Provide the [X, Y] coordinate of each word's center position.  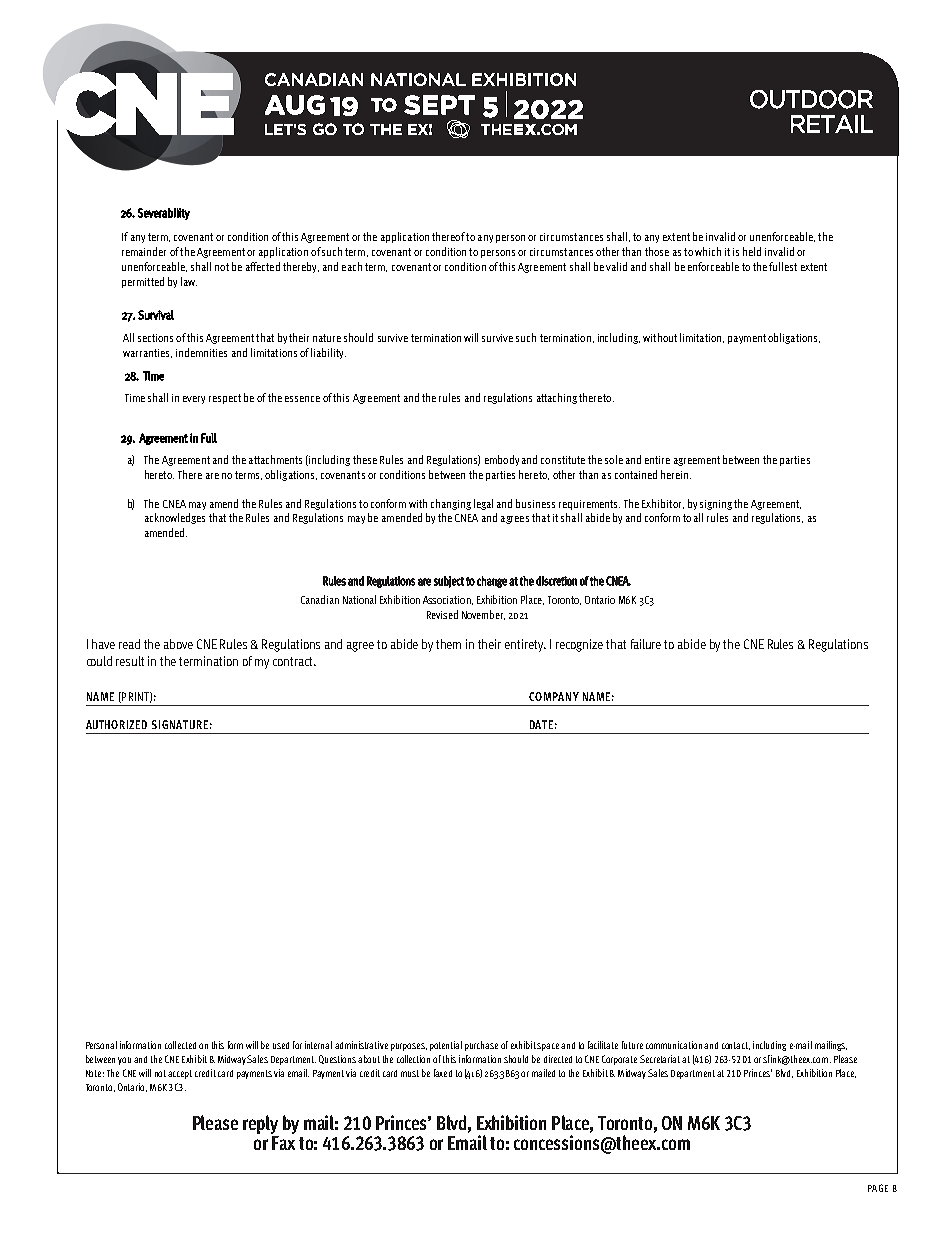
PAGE [878, 1188]
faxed [443, 1073]
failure [646, 644]
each [352, 266]
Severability [164, 214]
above [178, 644]
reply [261, 1126]
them [448, 644]
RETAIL [832, 124]
